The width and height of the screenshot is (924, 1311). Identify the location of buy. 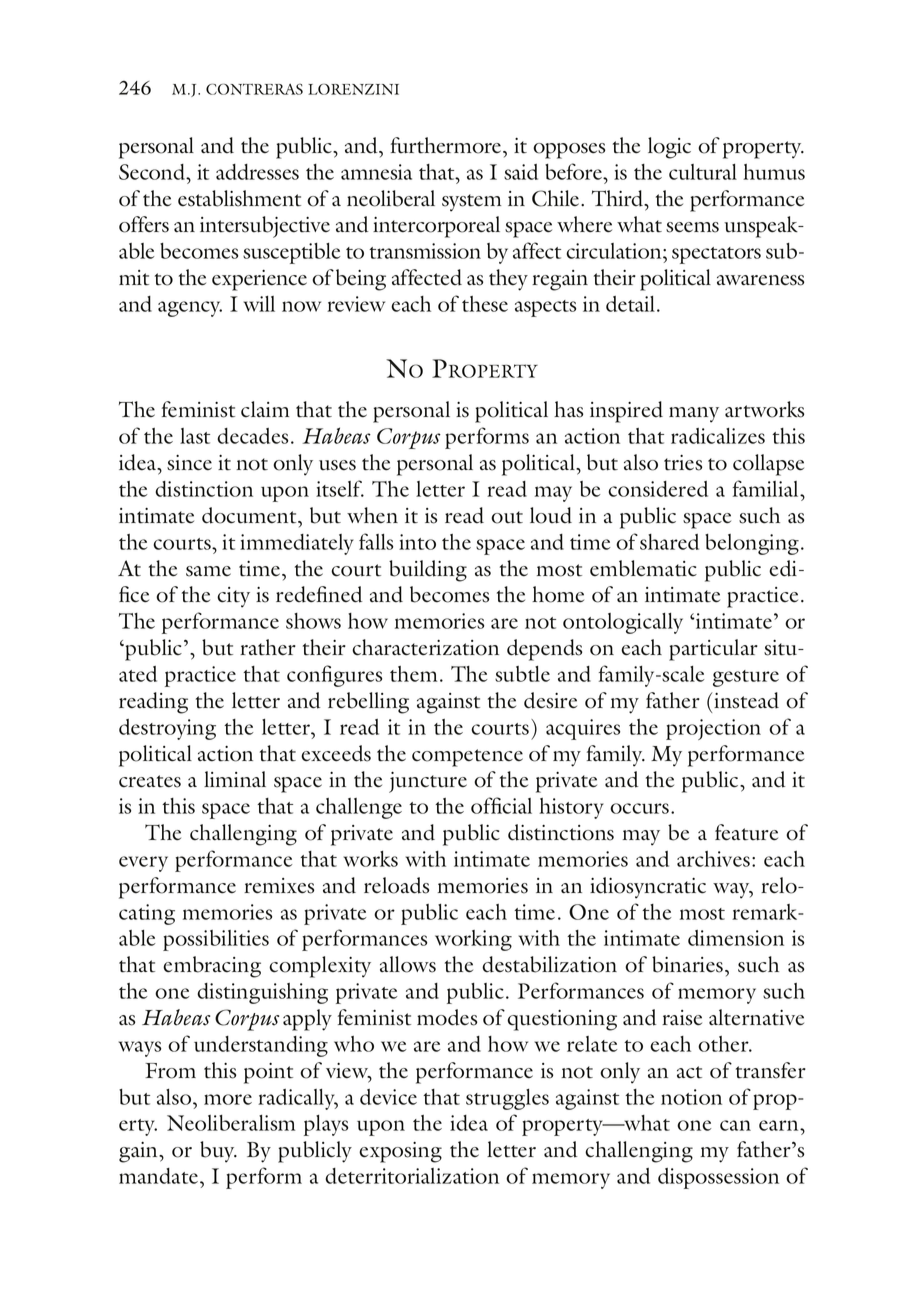
(218, 1152).
